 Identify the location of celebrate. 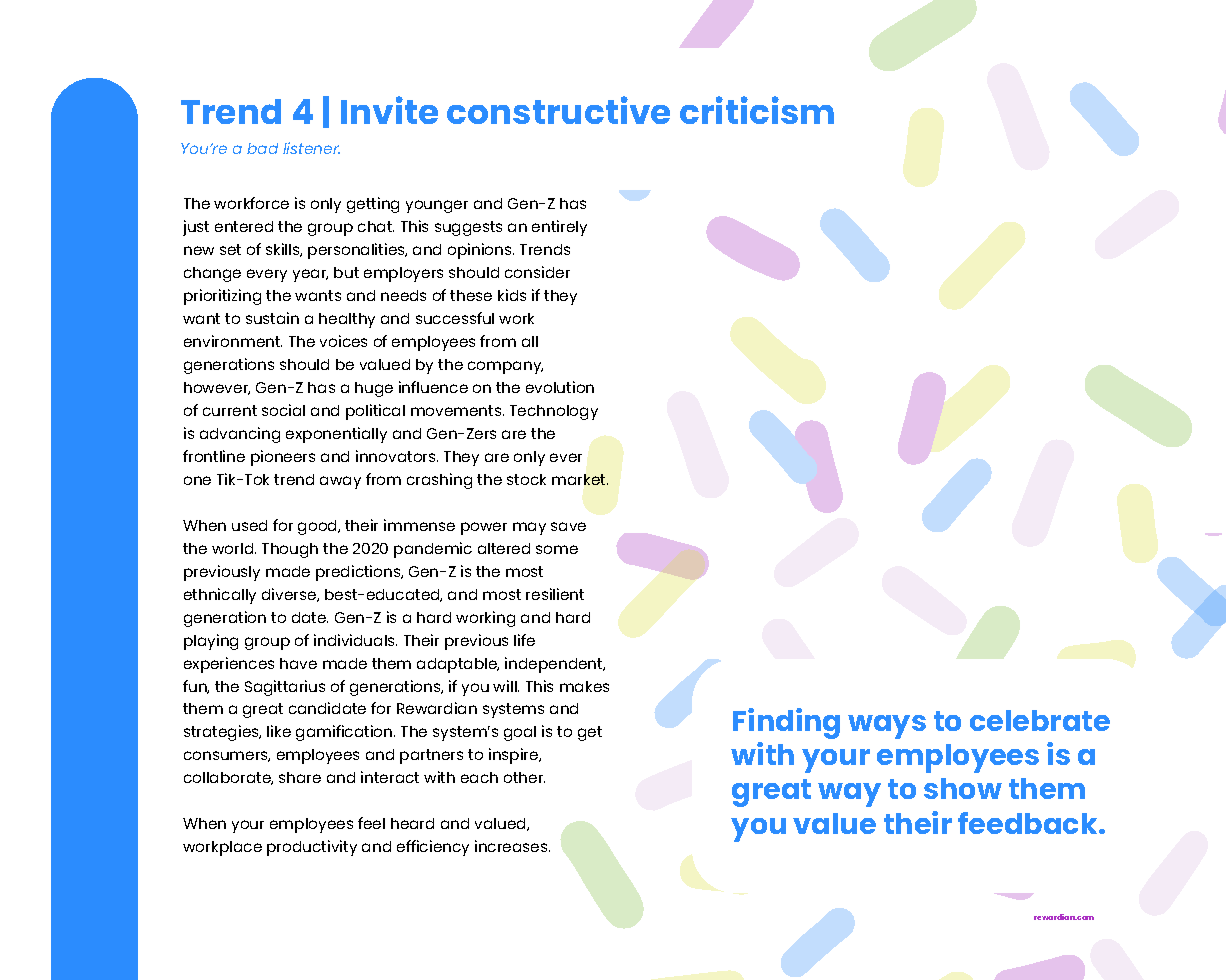
(1040, 720).
